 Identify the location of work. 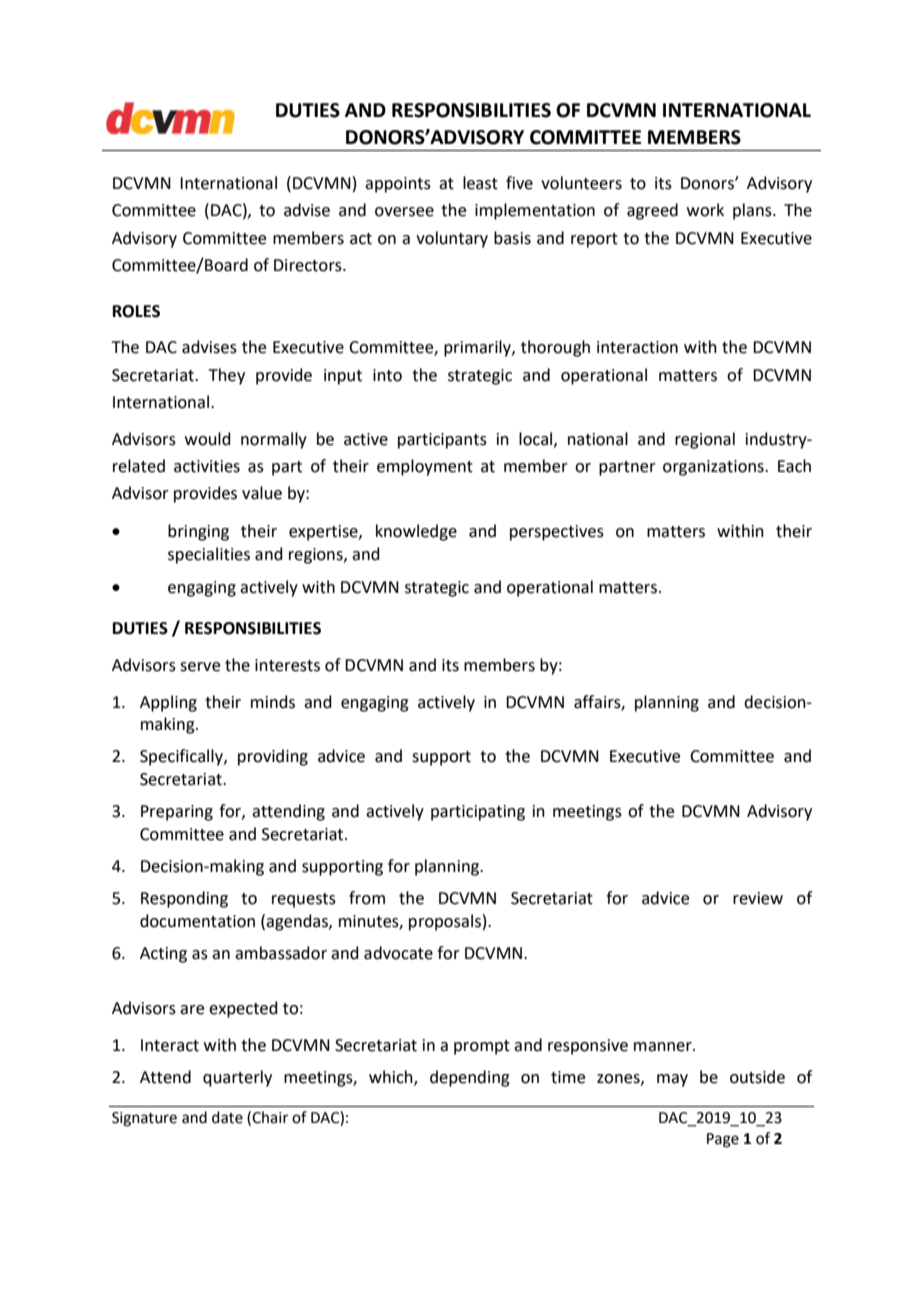
(705, 210).
